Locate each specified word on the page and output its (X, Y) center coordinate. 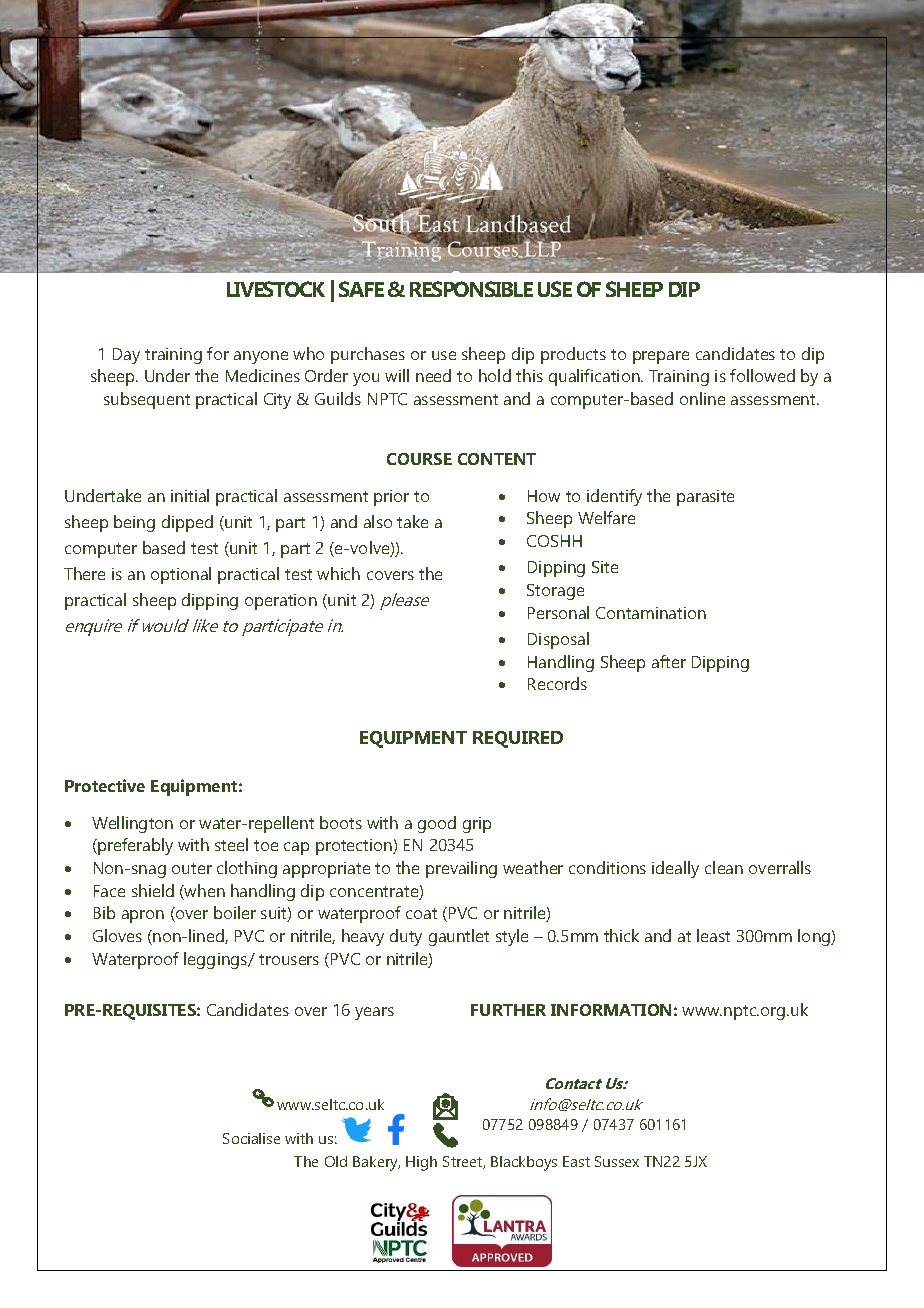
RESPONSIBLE (471, 289)
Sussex (617, 1161)
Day (126, 356)
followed (762, 375)
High (421, 1163)
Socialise (251, 1138)
